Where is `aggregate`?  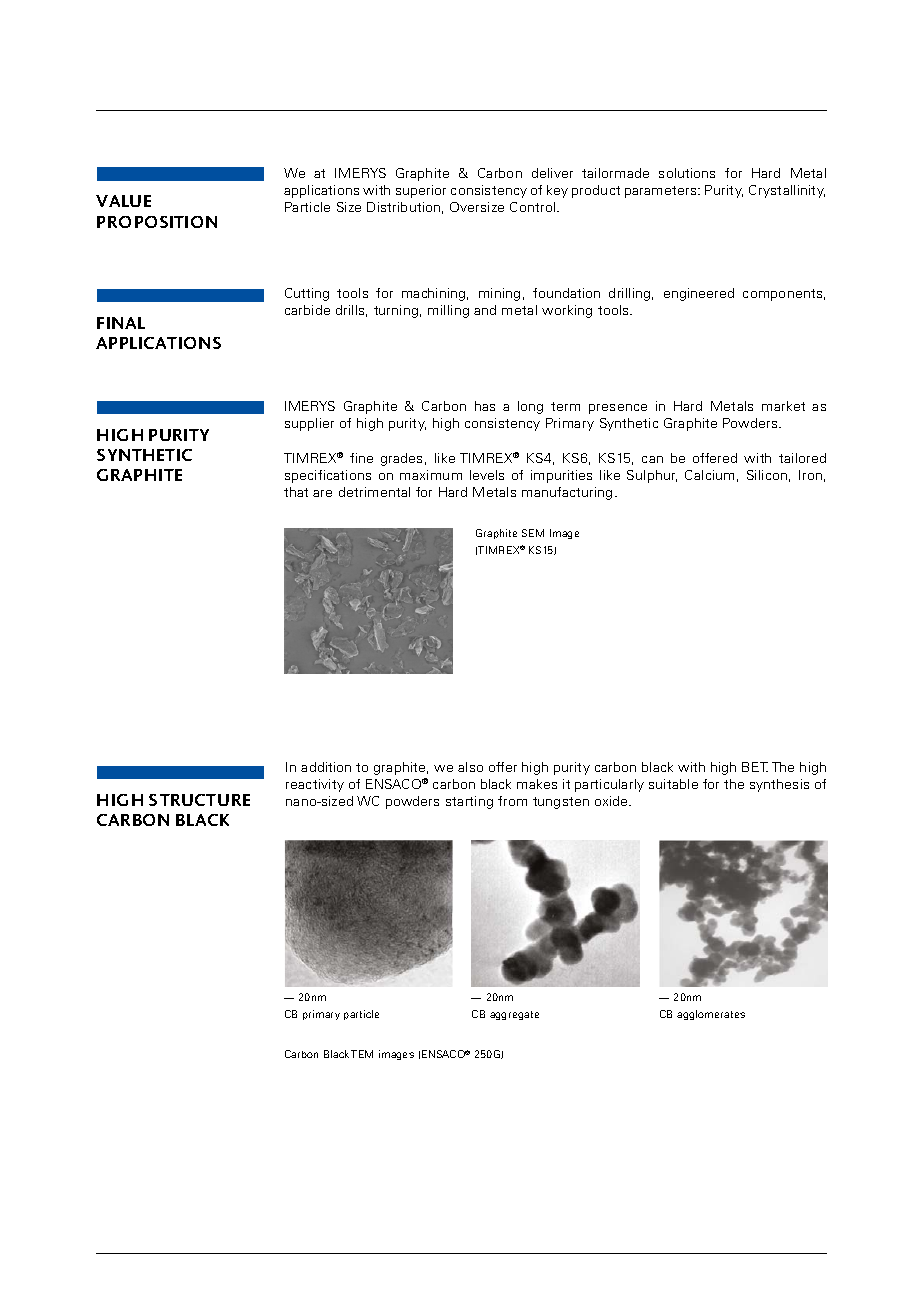 aggregate is located at coordinates (514, 1015).
